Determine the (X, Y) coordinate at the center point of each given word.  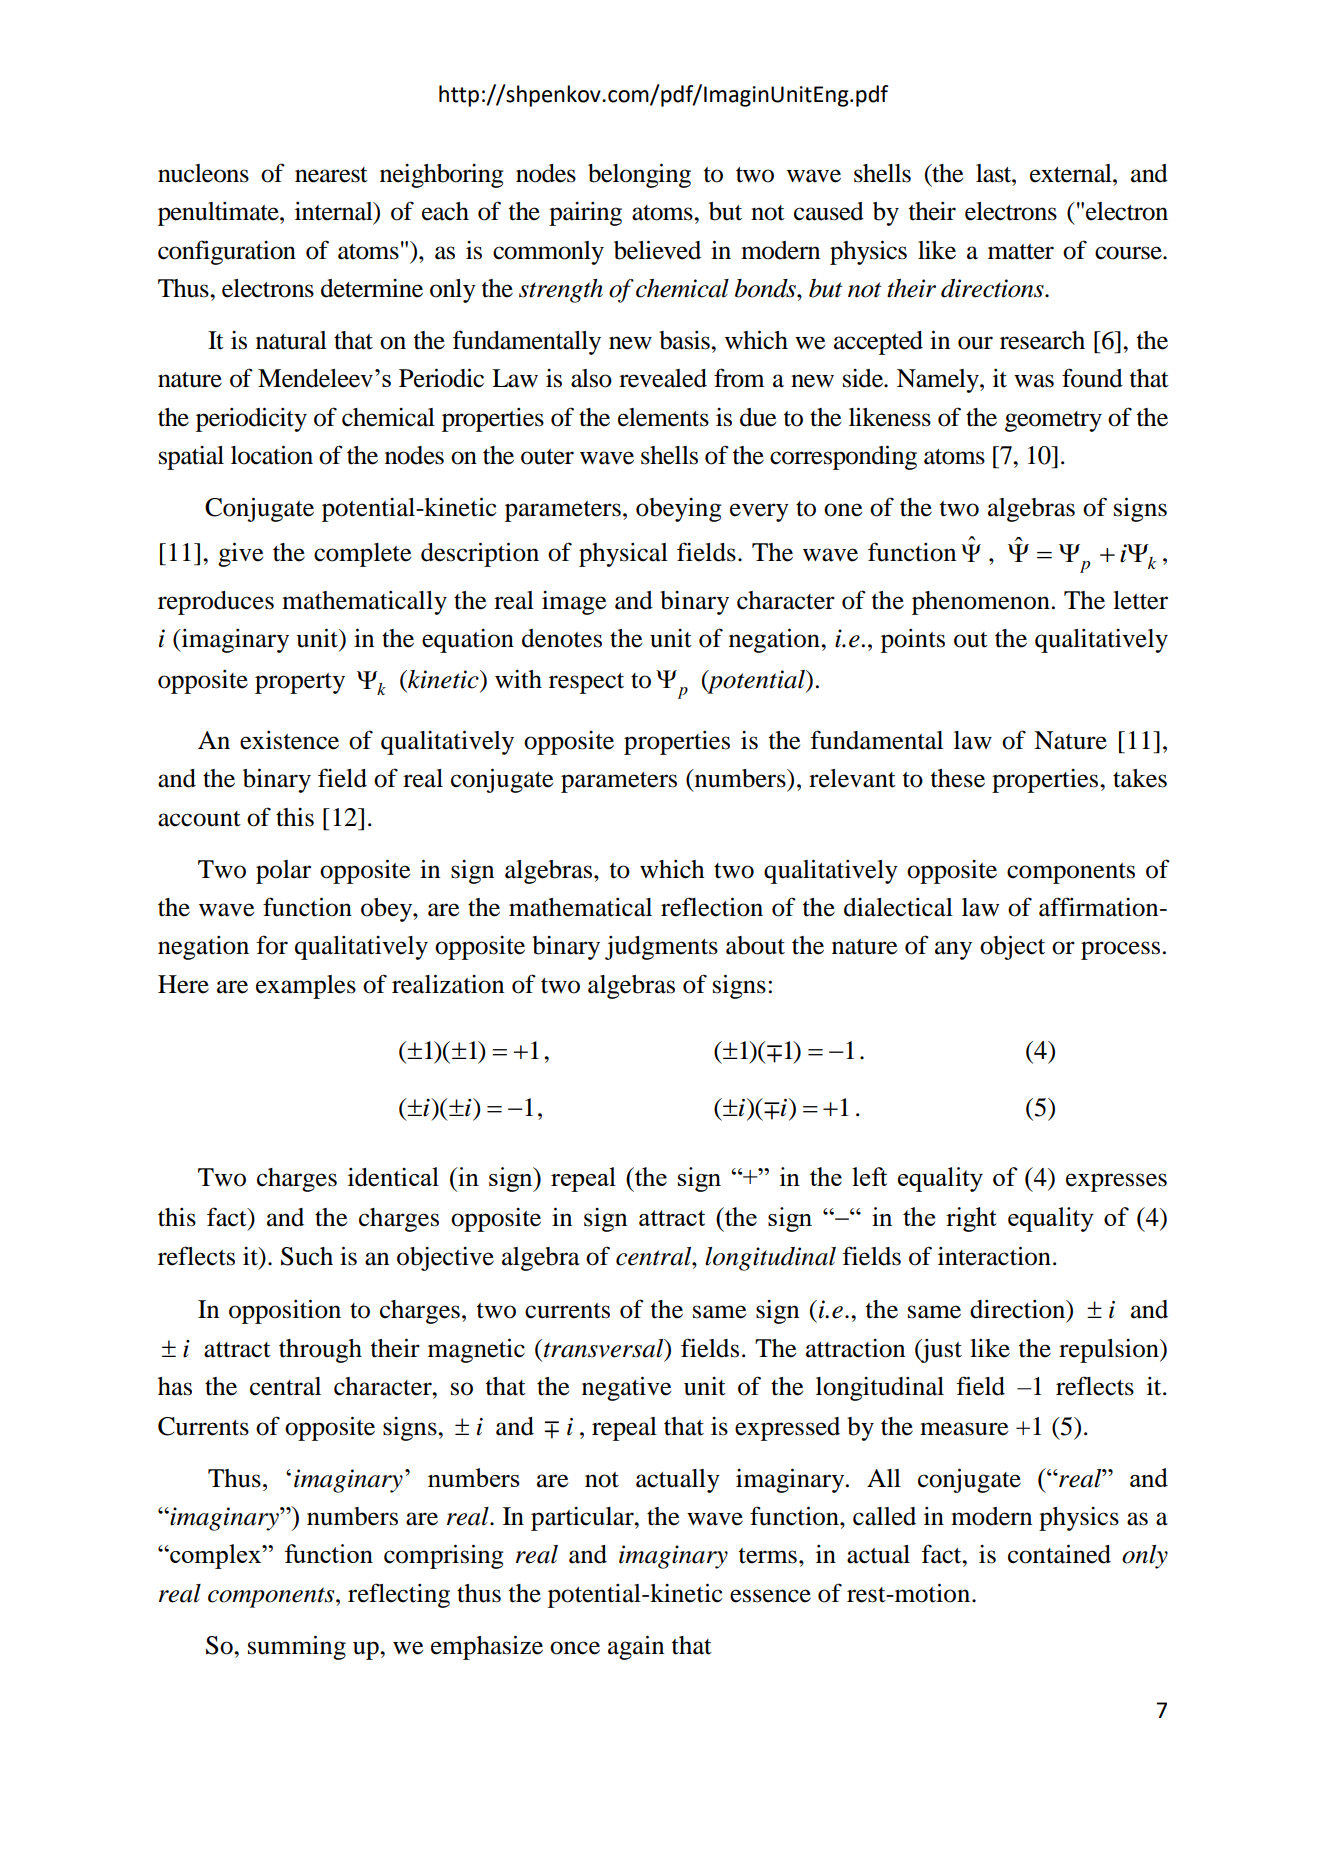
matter (1021, 252)
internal (335, 212)
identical (393, 1177)
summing (297, 1647)
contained (1059, 1554)
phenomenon (981, 603)
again (636, 1647)
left (869, 1176)
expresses (1116, 1182)
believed (657, 250)
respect (586, 683)
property (300, 683)
